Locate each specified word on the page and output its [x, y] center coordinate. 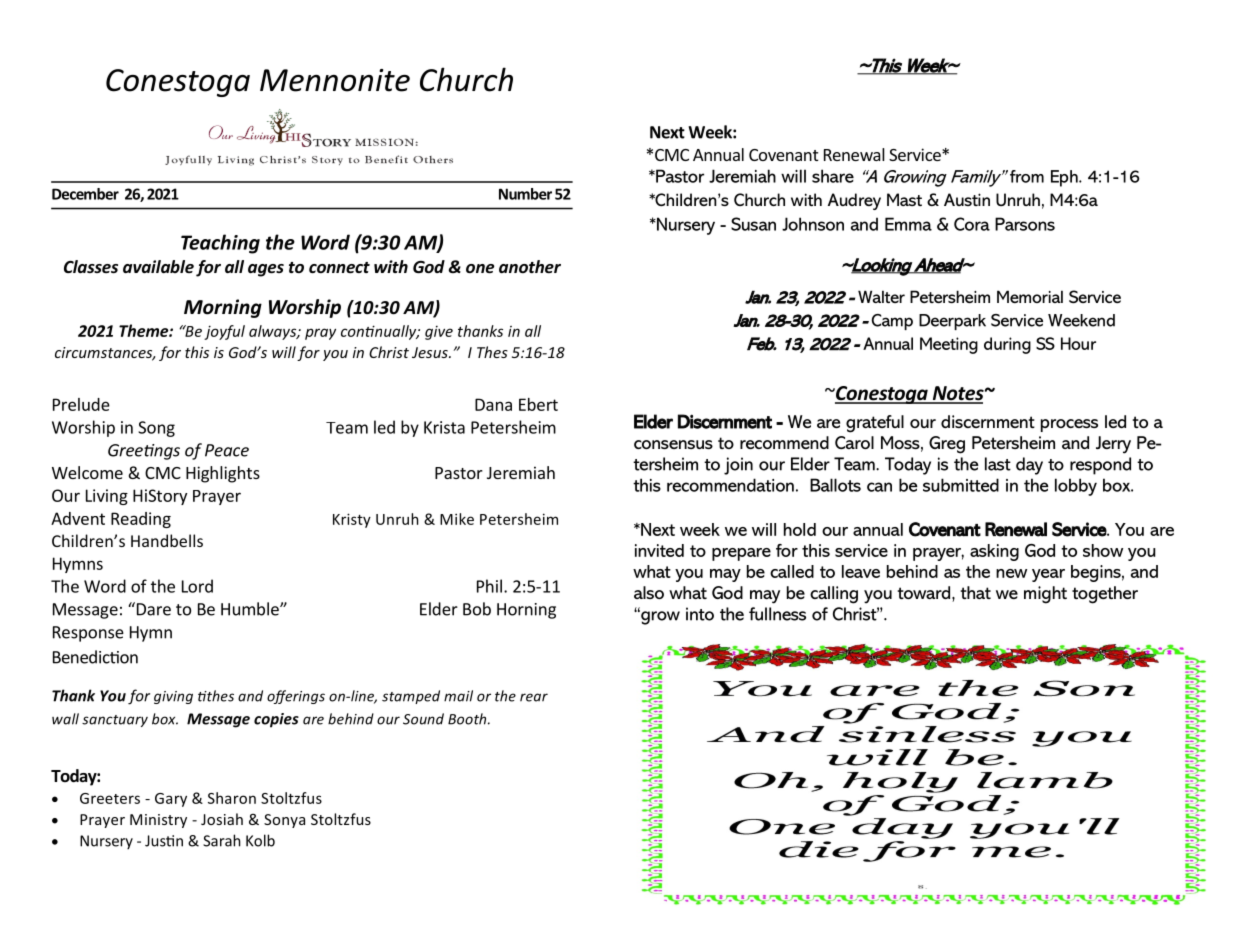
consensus [673, 444]
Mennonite [335, 80]
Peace [227, 450]
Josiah [222, 819]
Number [525, 194]
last [998, 464]
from [1027, 176]
